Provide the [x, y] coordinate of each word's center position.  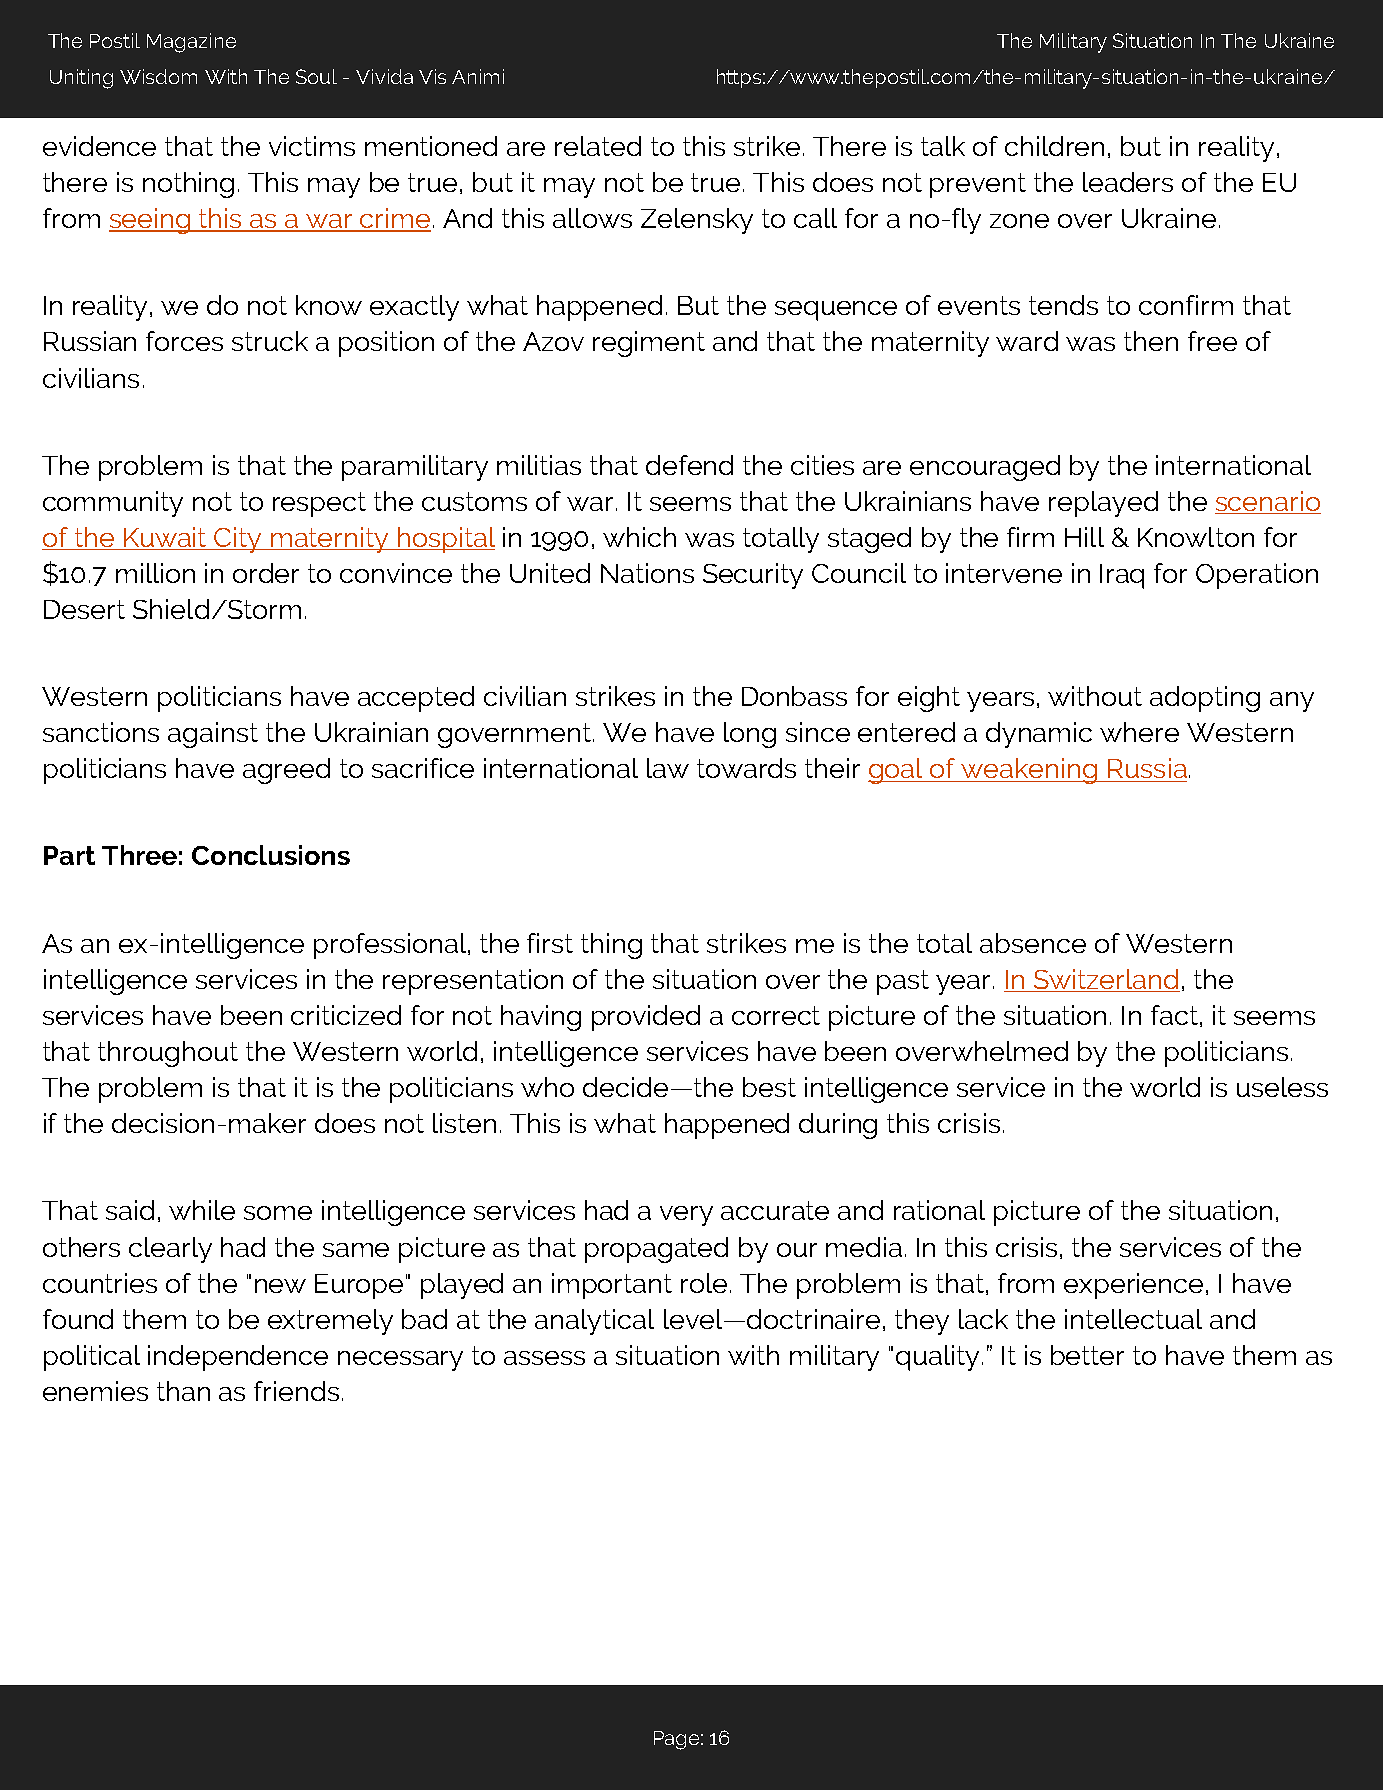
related [598, 146]
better [1087, 1355]
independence [238, 1358]
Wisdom [158, 76]
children [1054, 146]
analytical [594, 1322]
